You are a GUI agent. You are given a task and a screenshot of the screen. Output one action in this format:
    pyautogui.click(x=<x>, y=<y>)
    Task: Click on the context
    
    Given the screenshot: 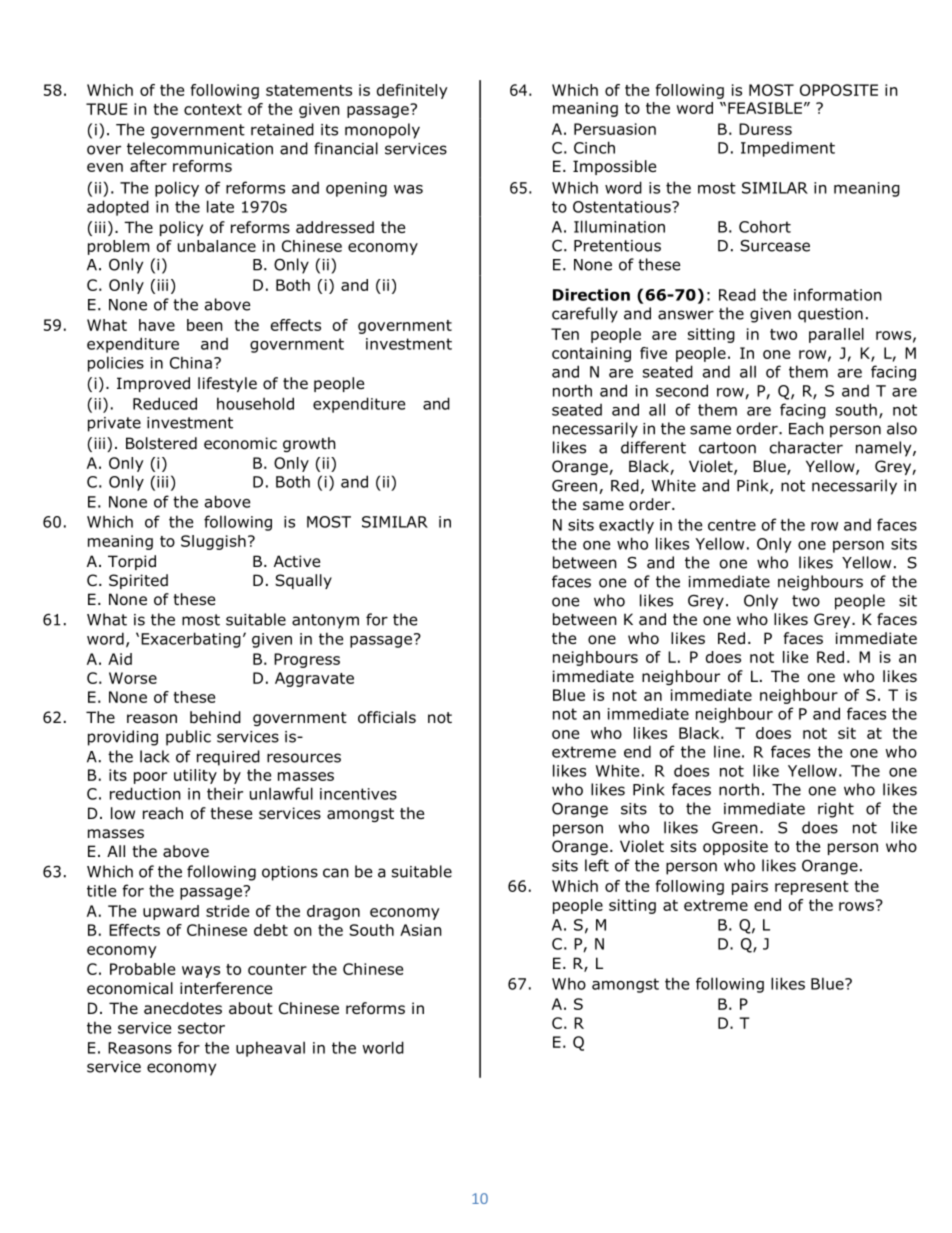 What is the action you would take?
    pyautogui.click(x=213, y=109)
